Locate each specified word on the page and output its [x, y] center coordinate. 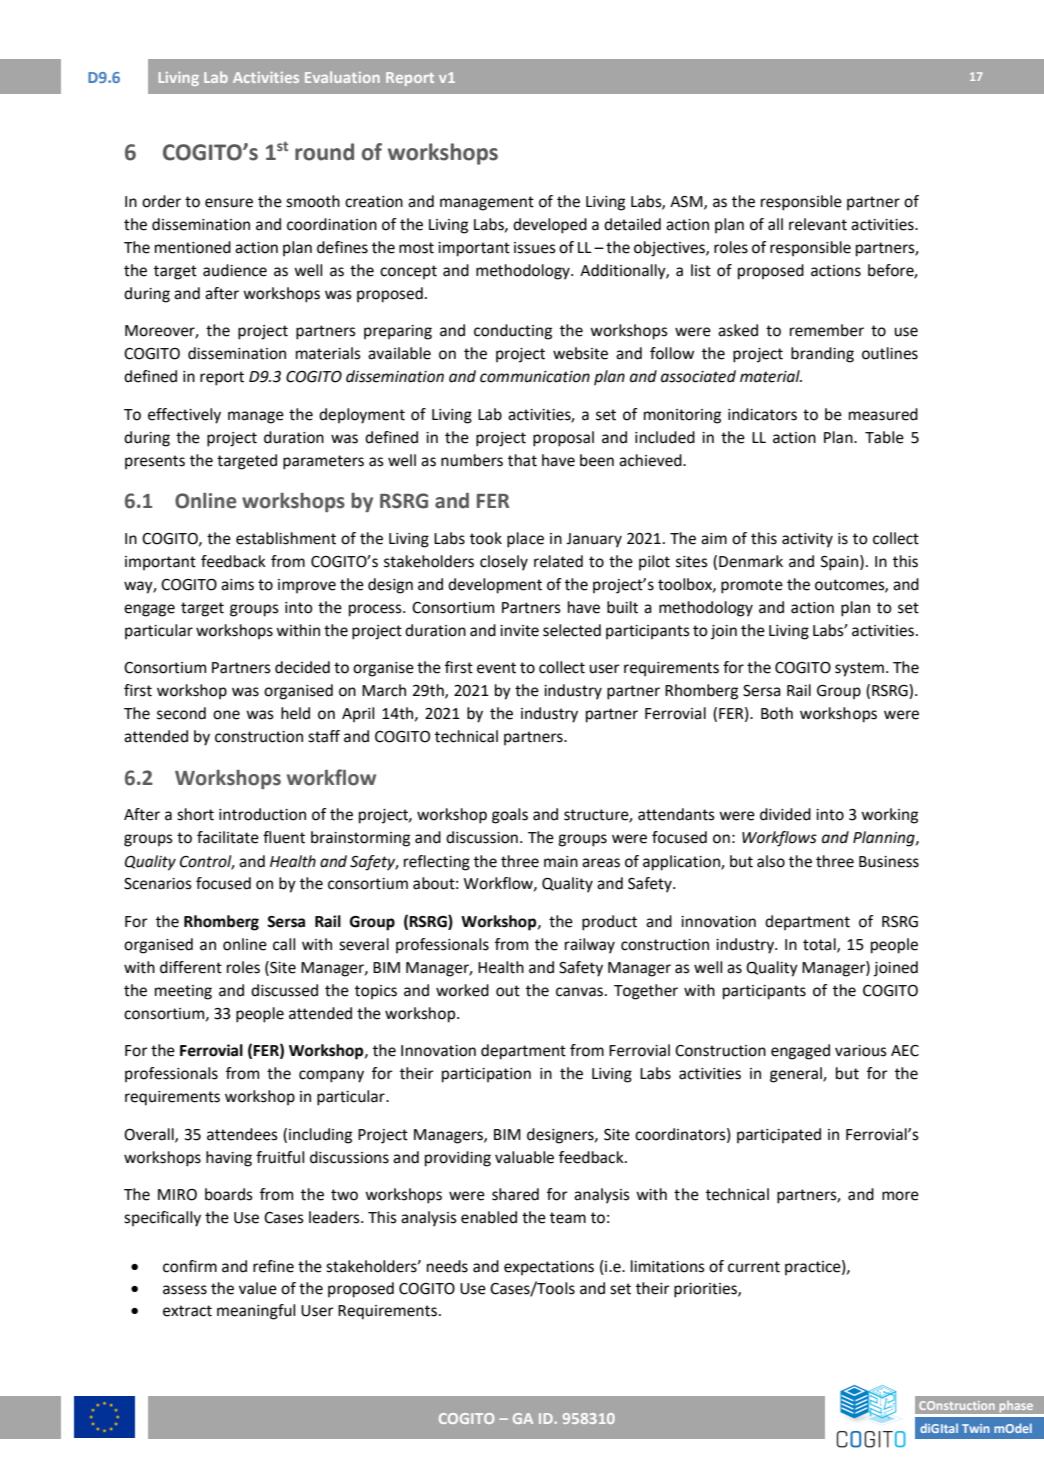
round [324, 152]
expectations [549, 1268]
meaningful [256, 1312]
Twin [976, 1428]
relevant [818, 224]
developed [550, 226]
